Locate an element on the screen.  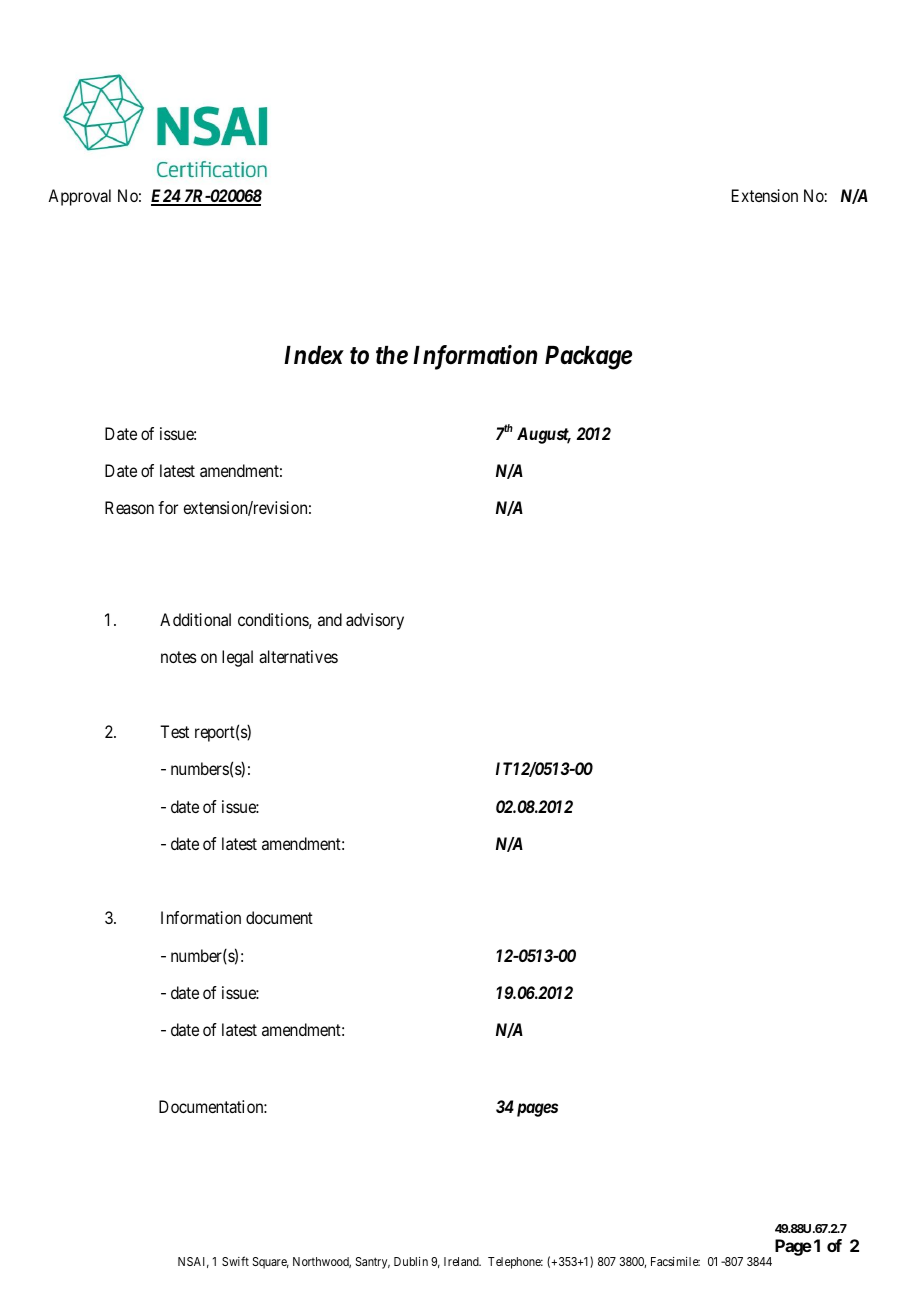
alternatives is located at coordinates (298, 656).
